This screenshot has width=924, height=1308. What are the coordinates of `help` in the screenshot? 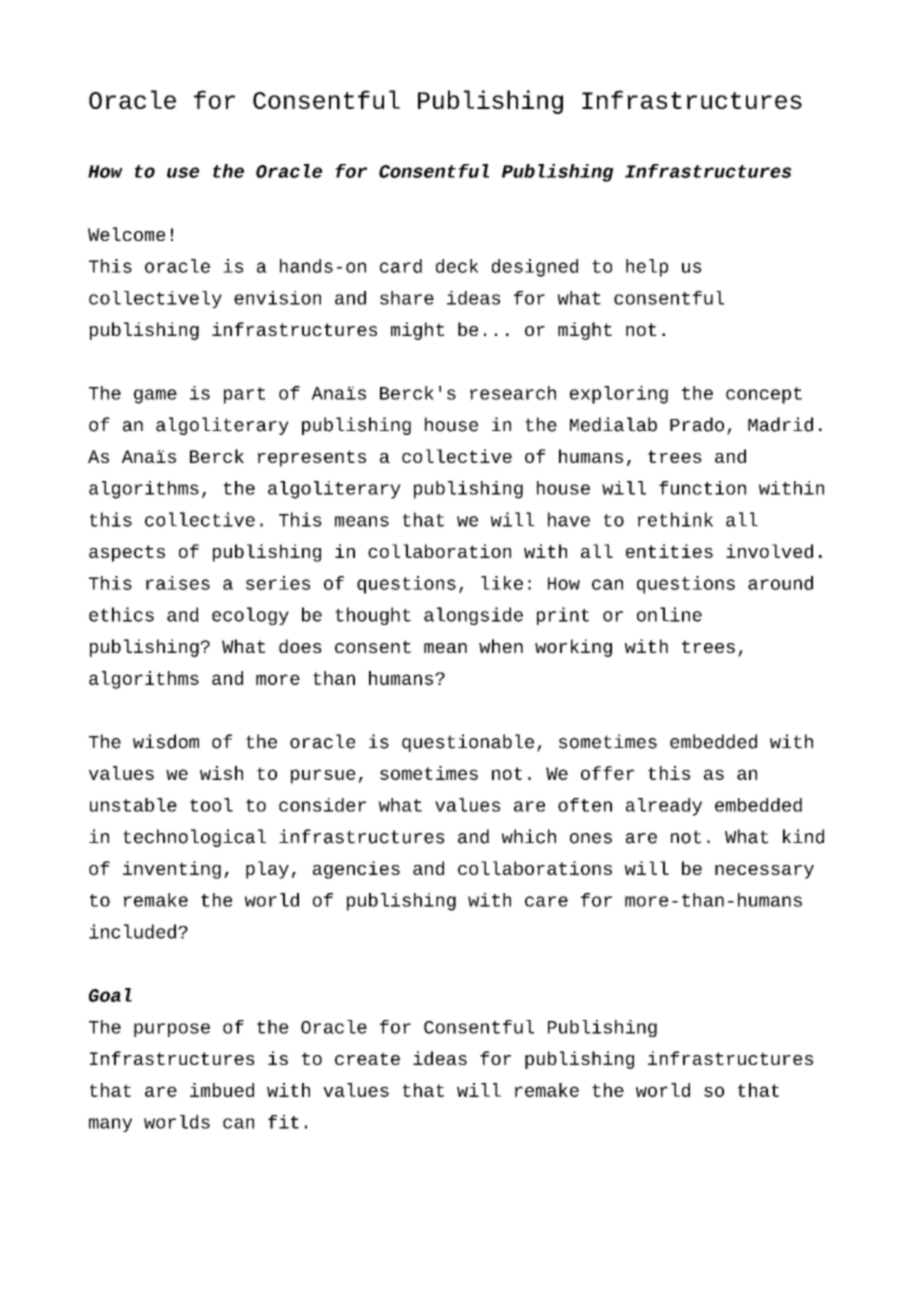 It's located at (647, 268).
